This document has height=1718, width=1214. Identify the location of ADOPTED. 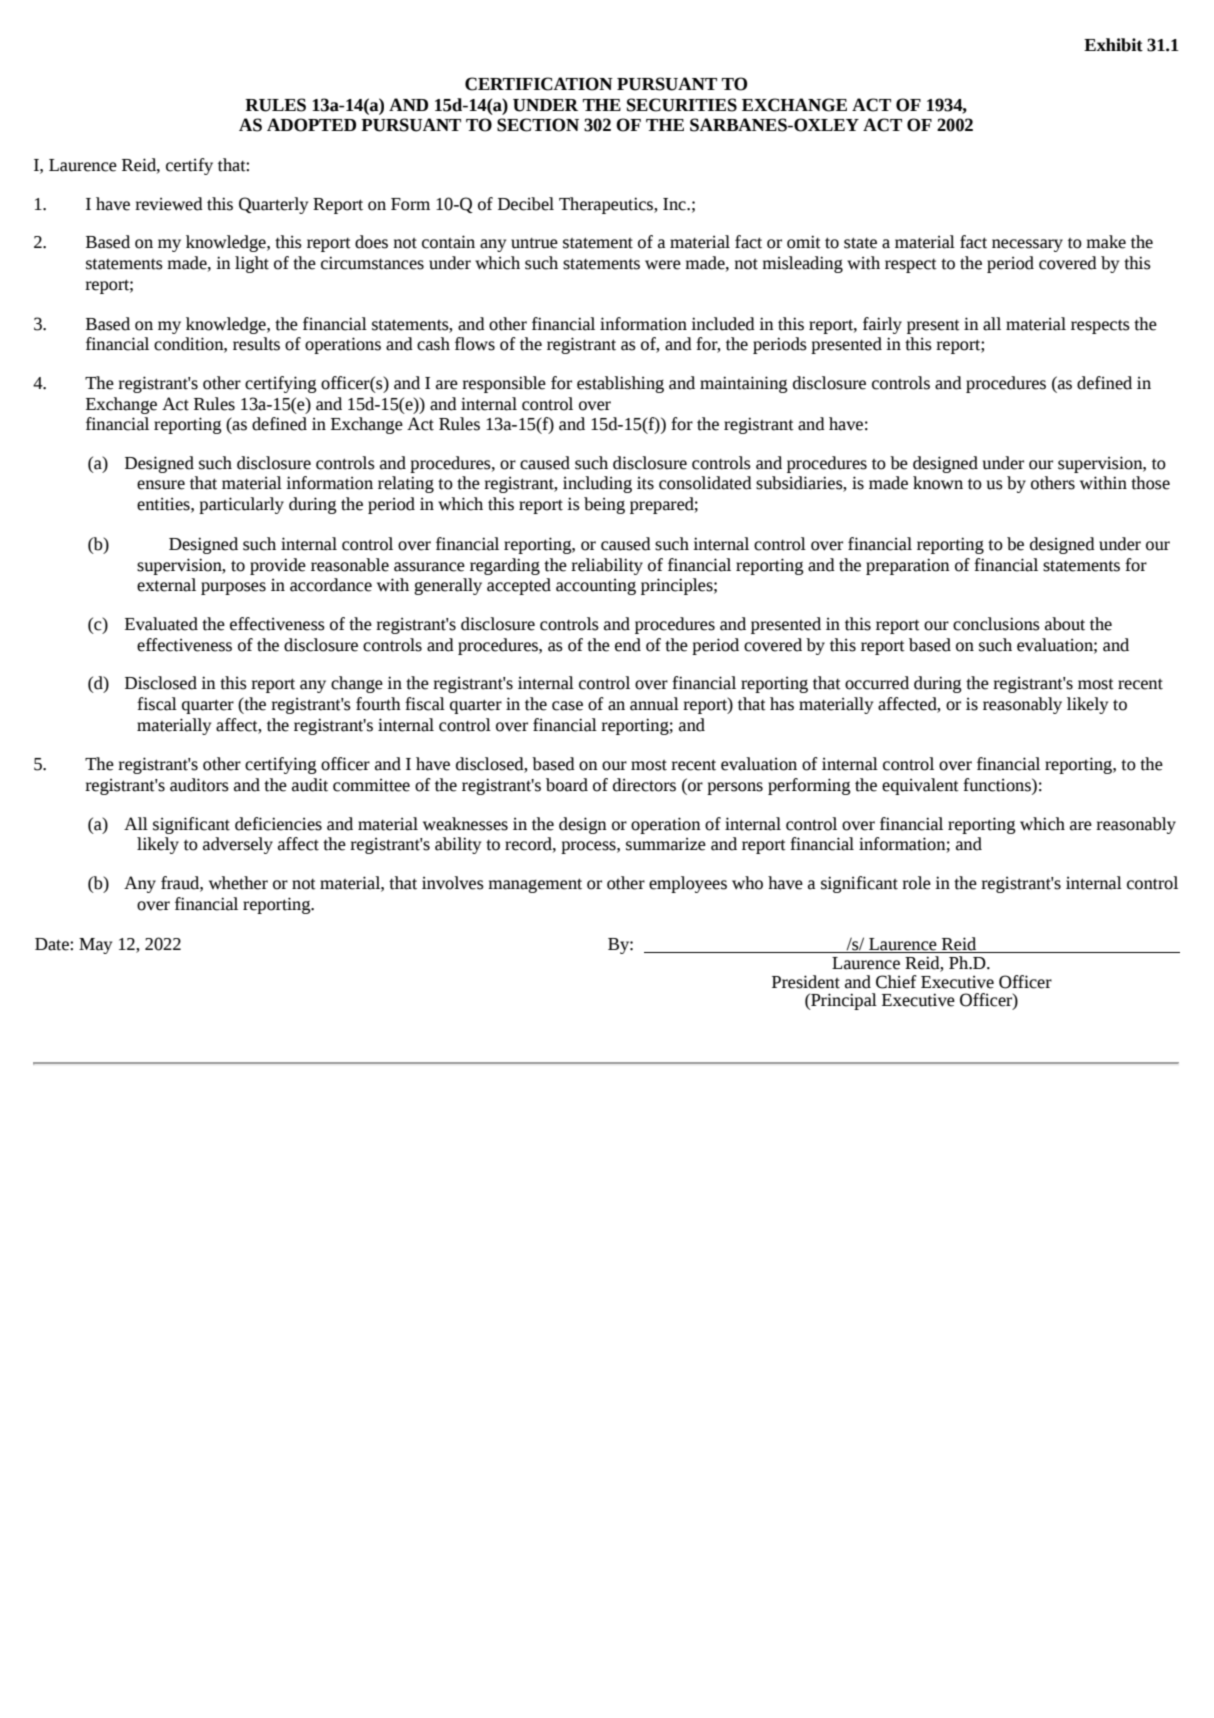
(311, 125).
